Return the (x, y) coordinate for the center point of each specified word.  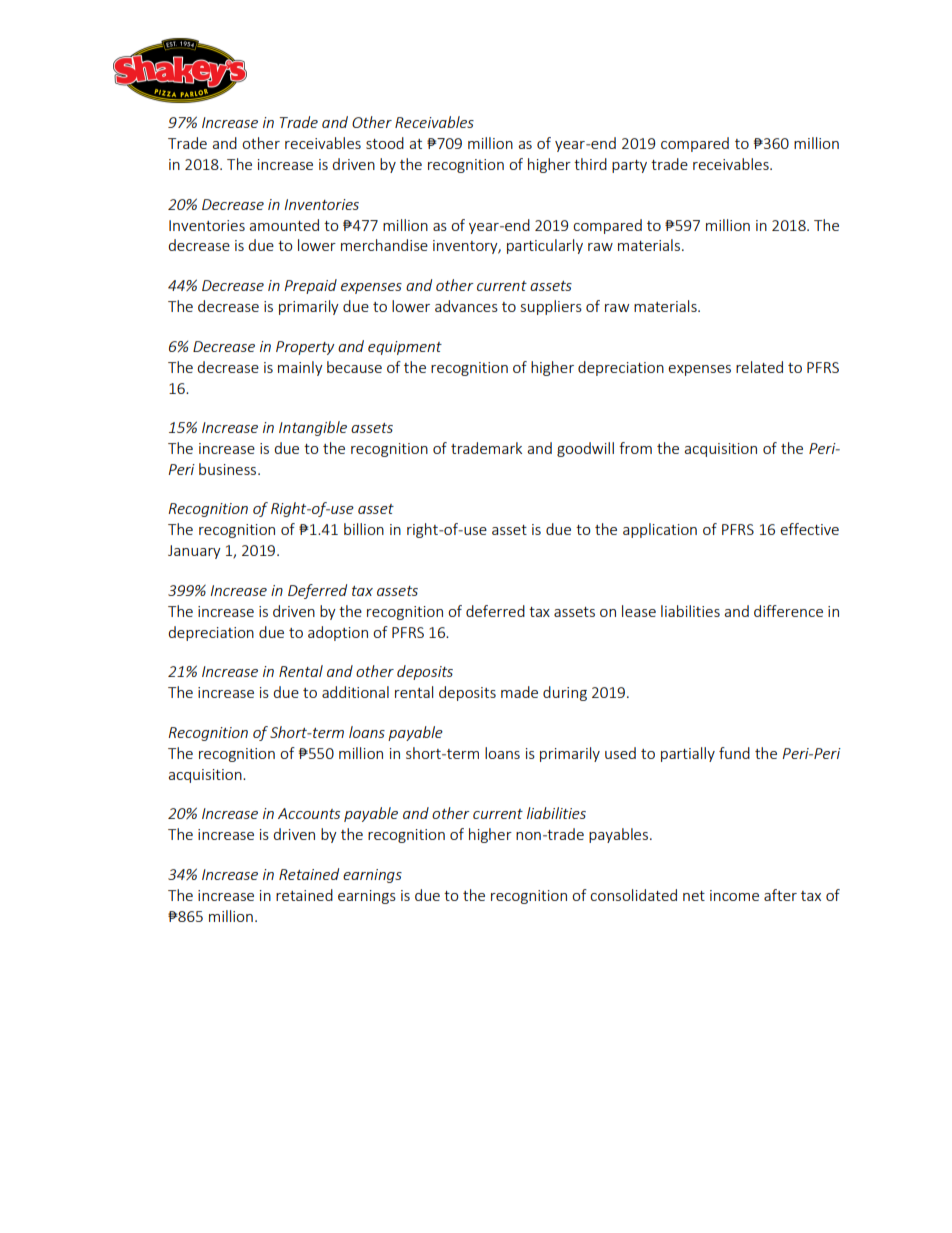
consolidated (633, 895)
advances (466, 306)
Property (305, 348)
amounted (284, 225)
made (519, 692)
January (194, 552)
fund (734, 753)
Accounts (309, 813)
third (590, 164)
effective (809, 529)
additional (355, 692)
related (759, 367)
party (629, 166)
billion (364, 529)
